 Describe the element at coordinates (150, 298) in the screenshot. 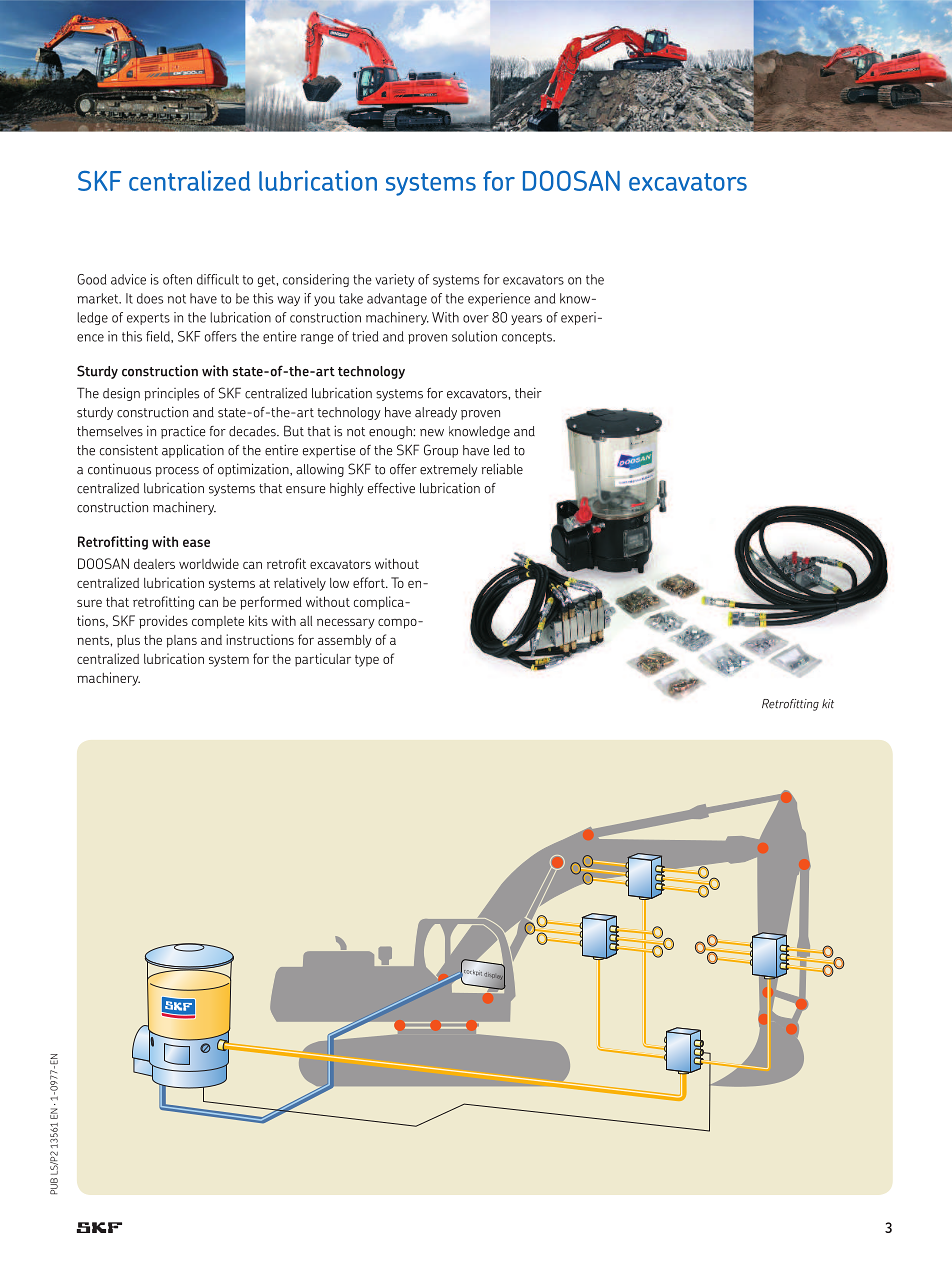

I see `does` at that location.
